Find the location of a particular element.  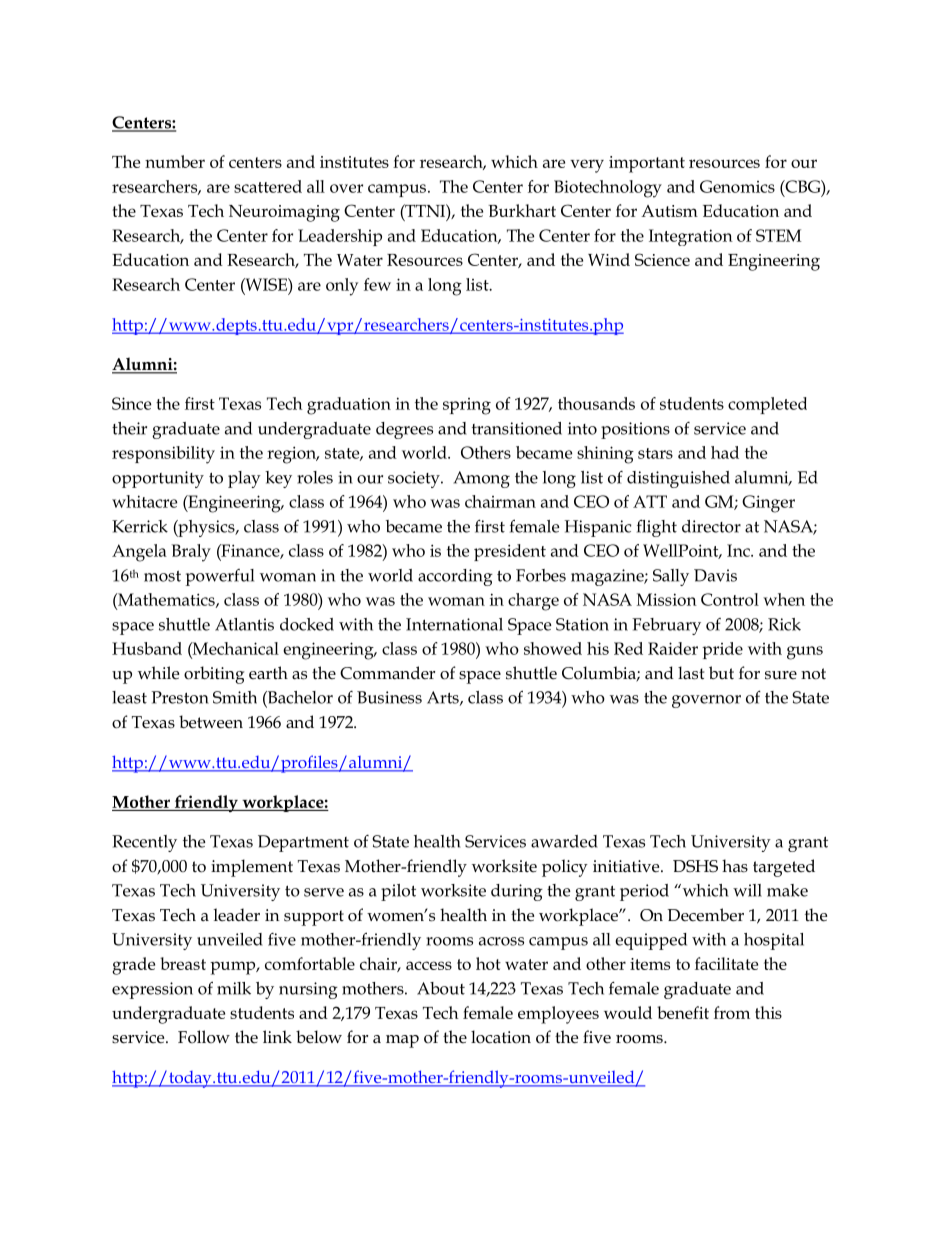

Control is located at coordinates (730, 599).
